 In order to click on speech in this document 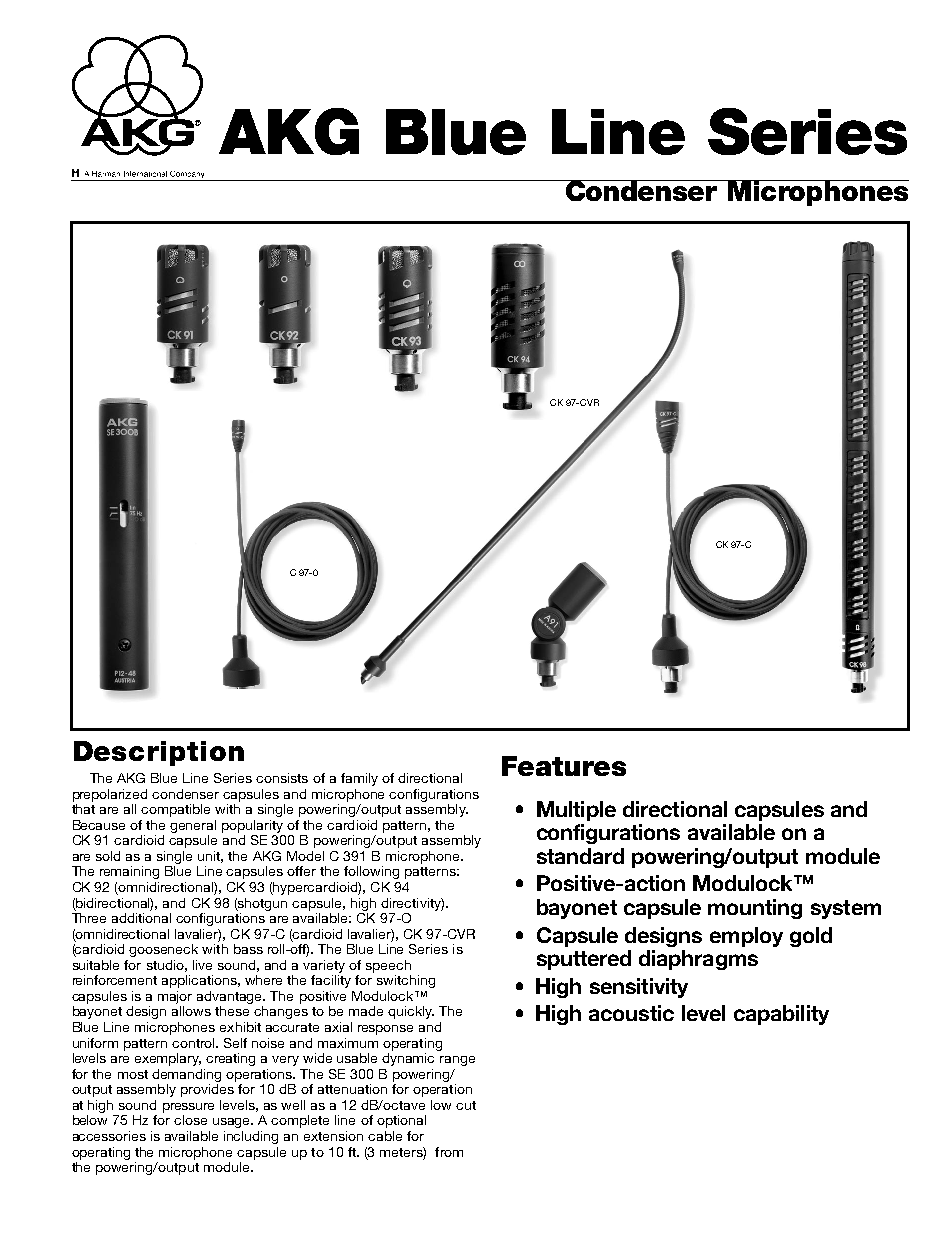, I will do `click(388, 966)`.
